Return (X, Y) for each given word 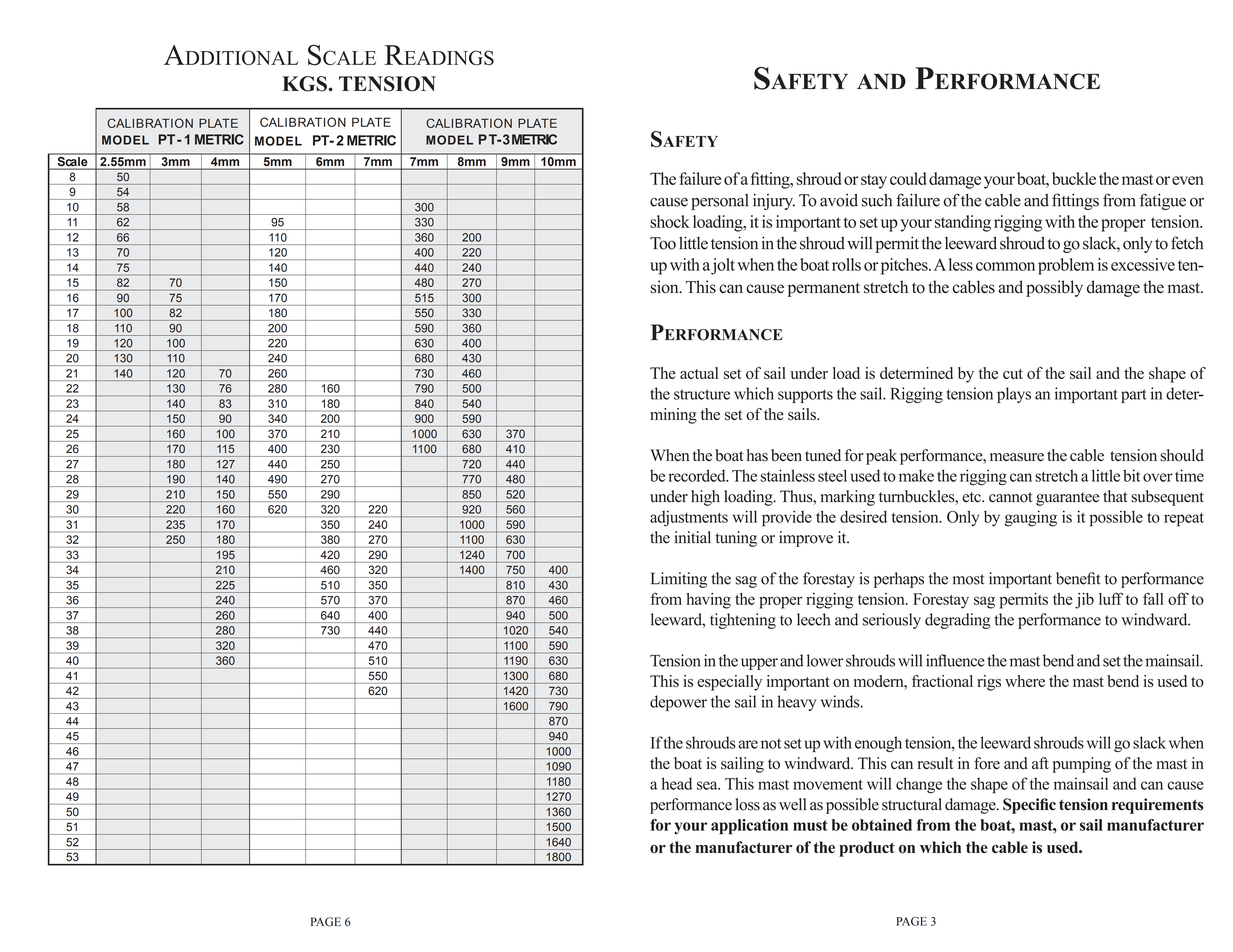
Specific (1029, 806)
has (757, 455)
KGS (305, 84)
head (677, 783)
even (1188, 180)
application (749, 827)
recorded (698, 475)
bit (1131, 475)
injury (774, 202)
